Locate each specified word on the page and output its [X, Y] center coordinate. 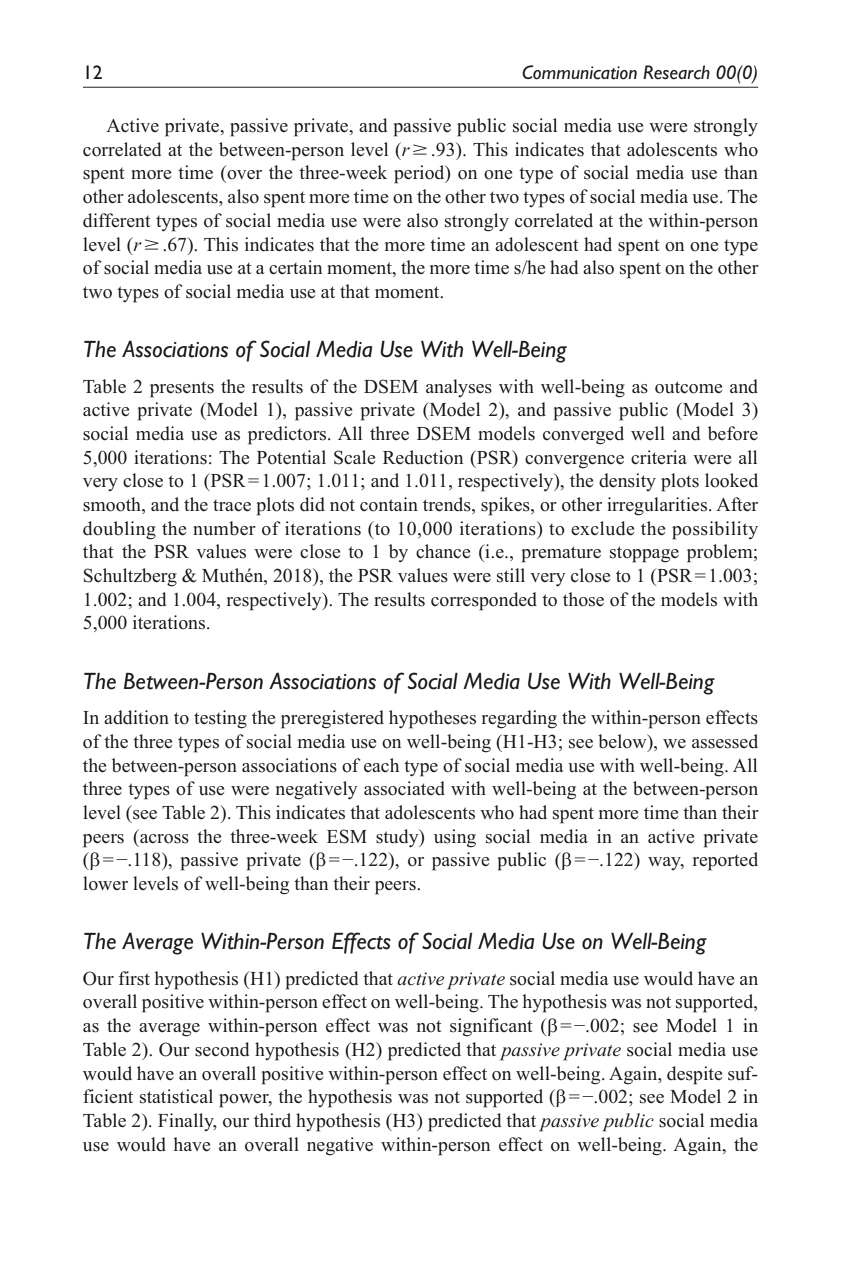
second [222, 1049]
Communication [579, 72]
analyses [459, 388]
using [455, 838]
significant [491, 1027]
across [164, 839]
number [224, 528]
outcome [688, 387]
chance [443, 551]
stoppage [644, 554]
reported [725, 861]
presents [182, 390]
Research [676, 72]
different [117, 220]
